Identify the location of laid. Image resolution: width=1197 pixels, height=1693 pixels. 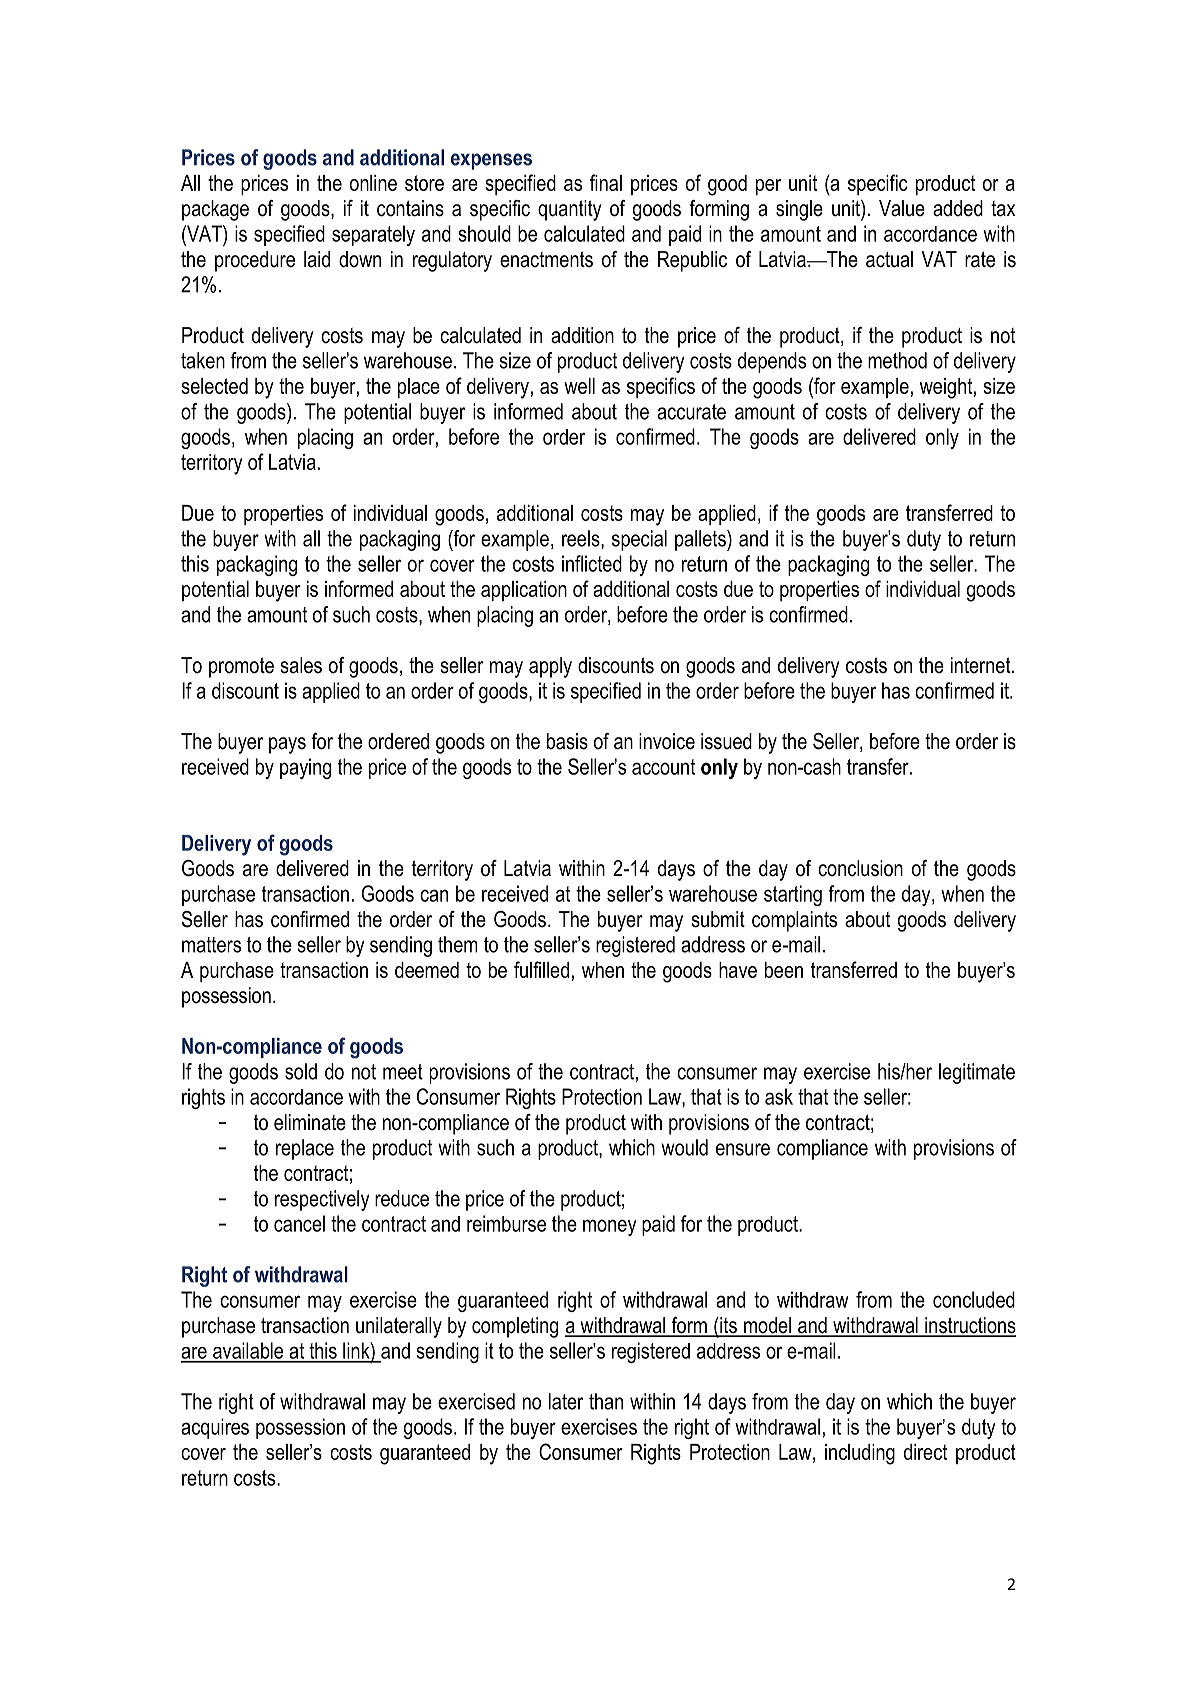
(317, 259).
